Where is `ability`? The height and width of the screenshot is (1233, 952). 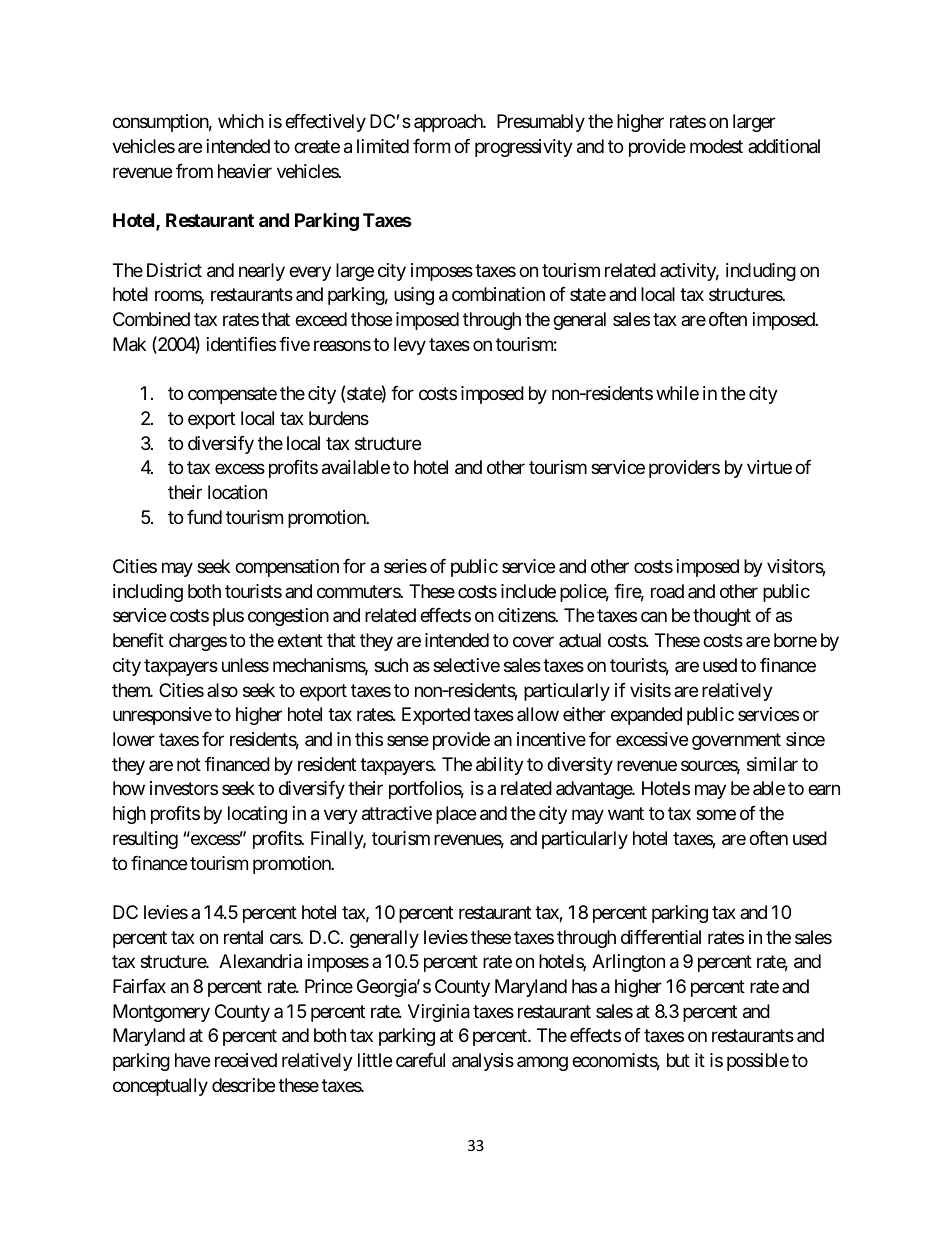 ability is located at coordinates (500, 766).
